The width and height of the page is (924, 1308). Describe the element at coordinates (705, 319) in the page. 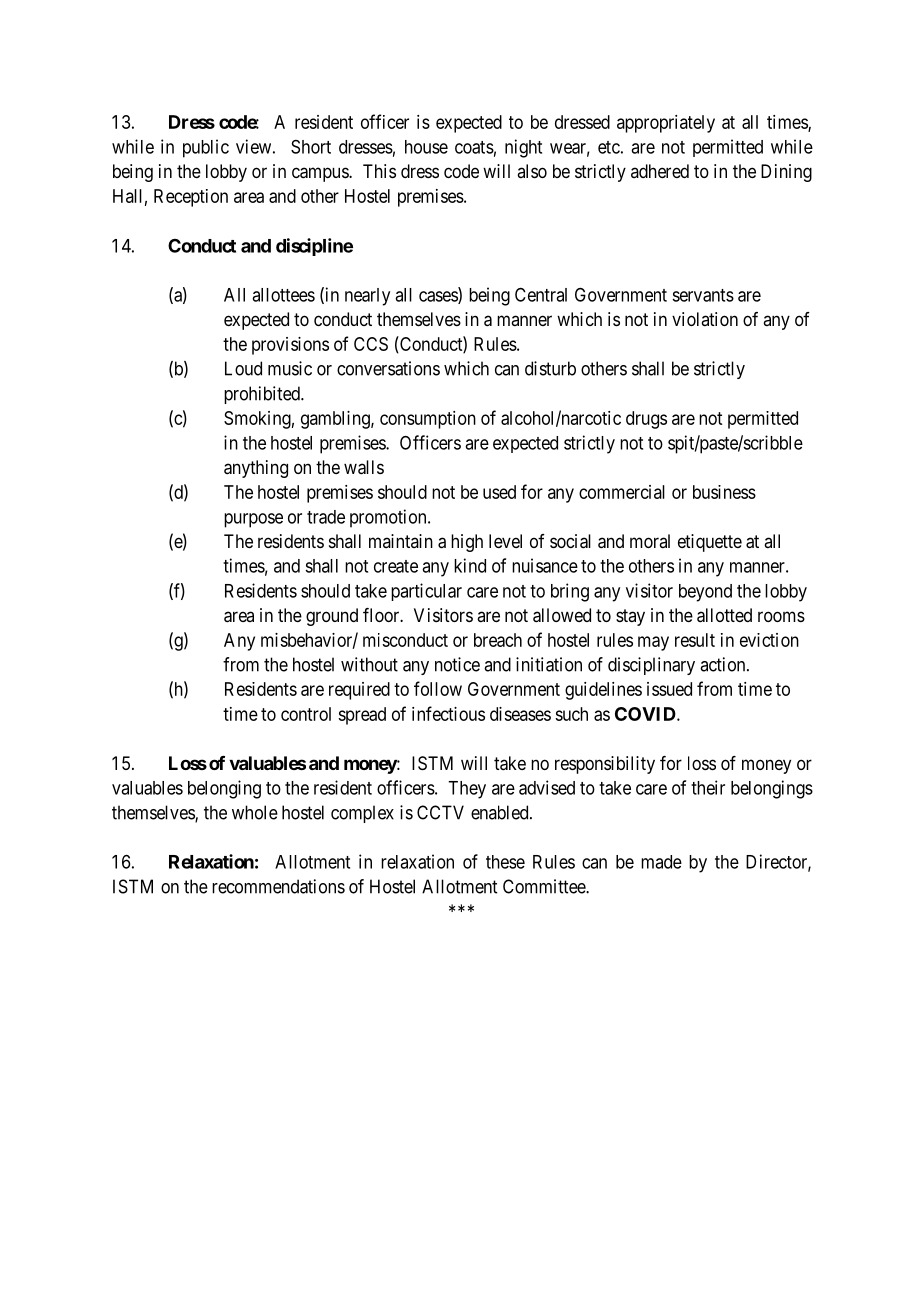

I see `violation` at that location.
